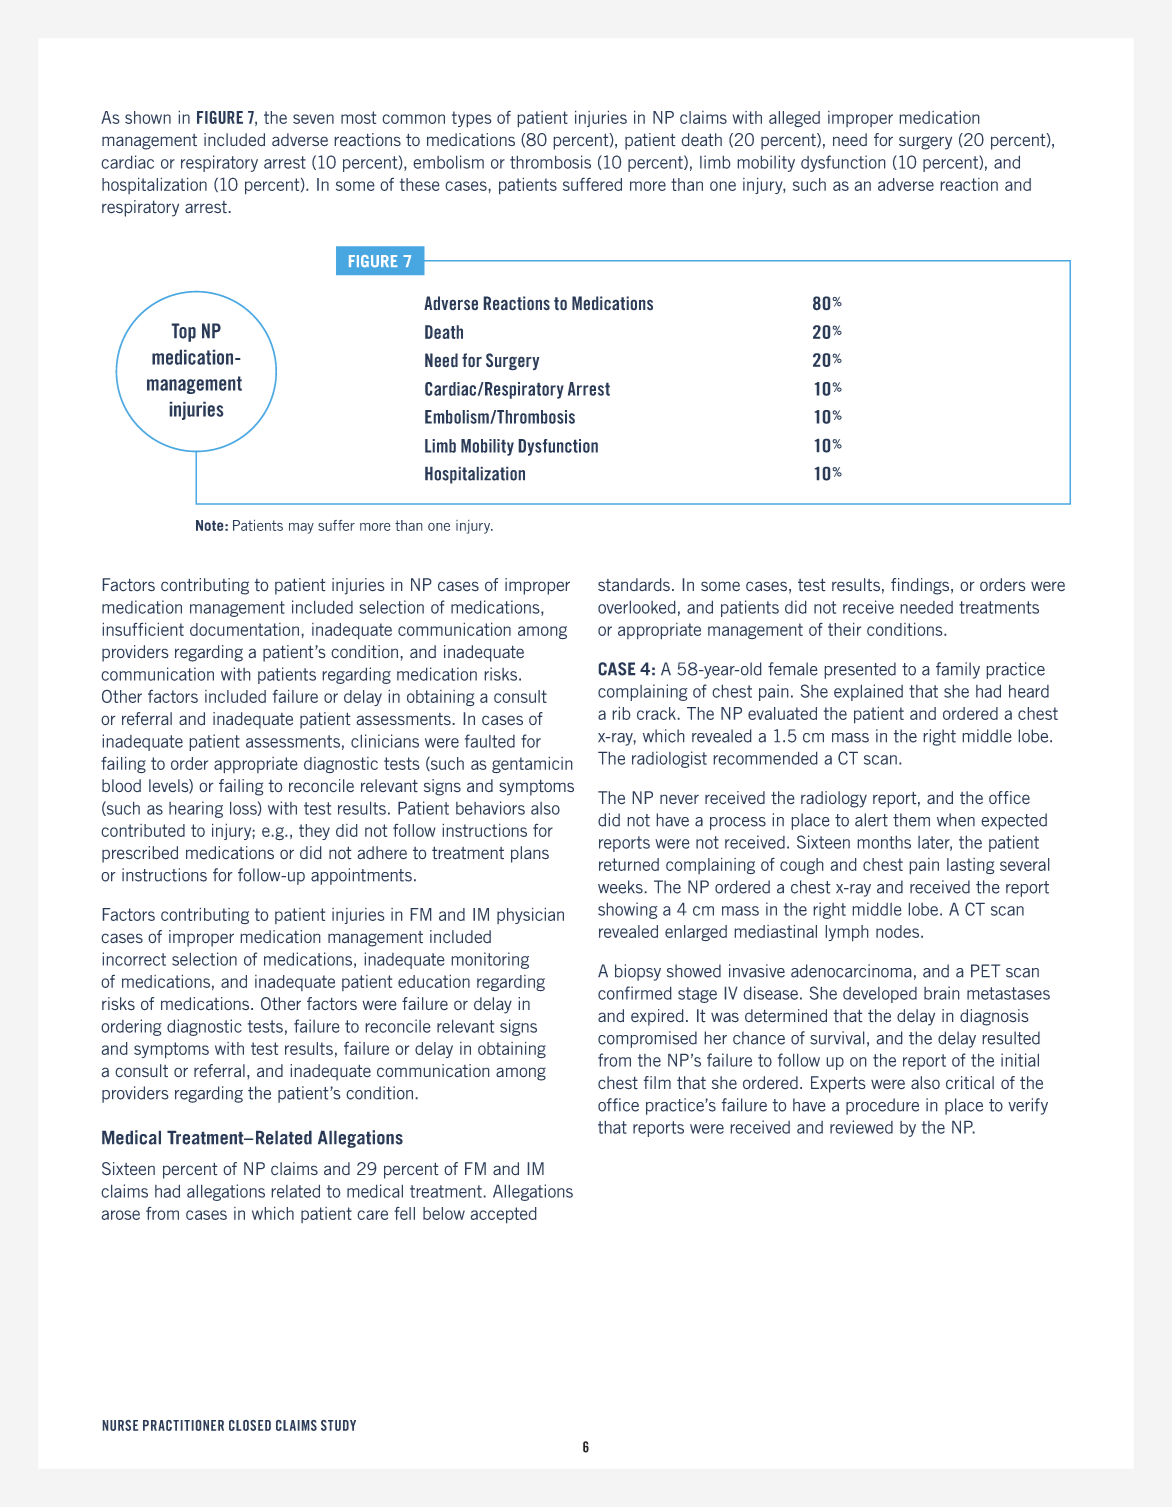  What do you see at coordinates (196, 809) in the page?
I see `hearing` at bounding box center [196, 809].
